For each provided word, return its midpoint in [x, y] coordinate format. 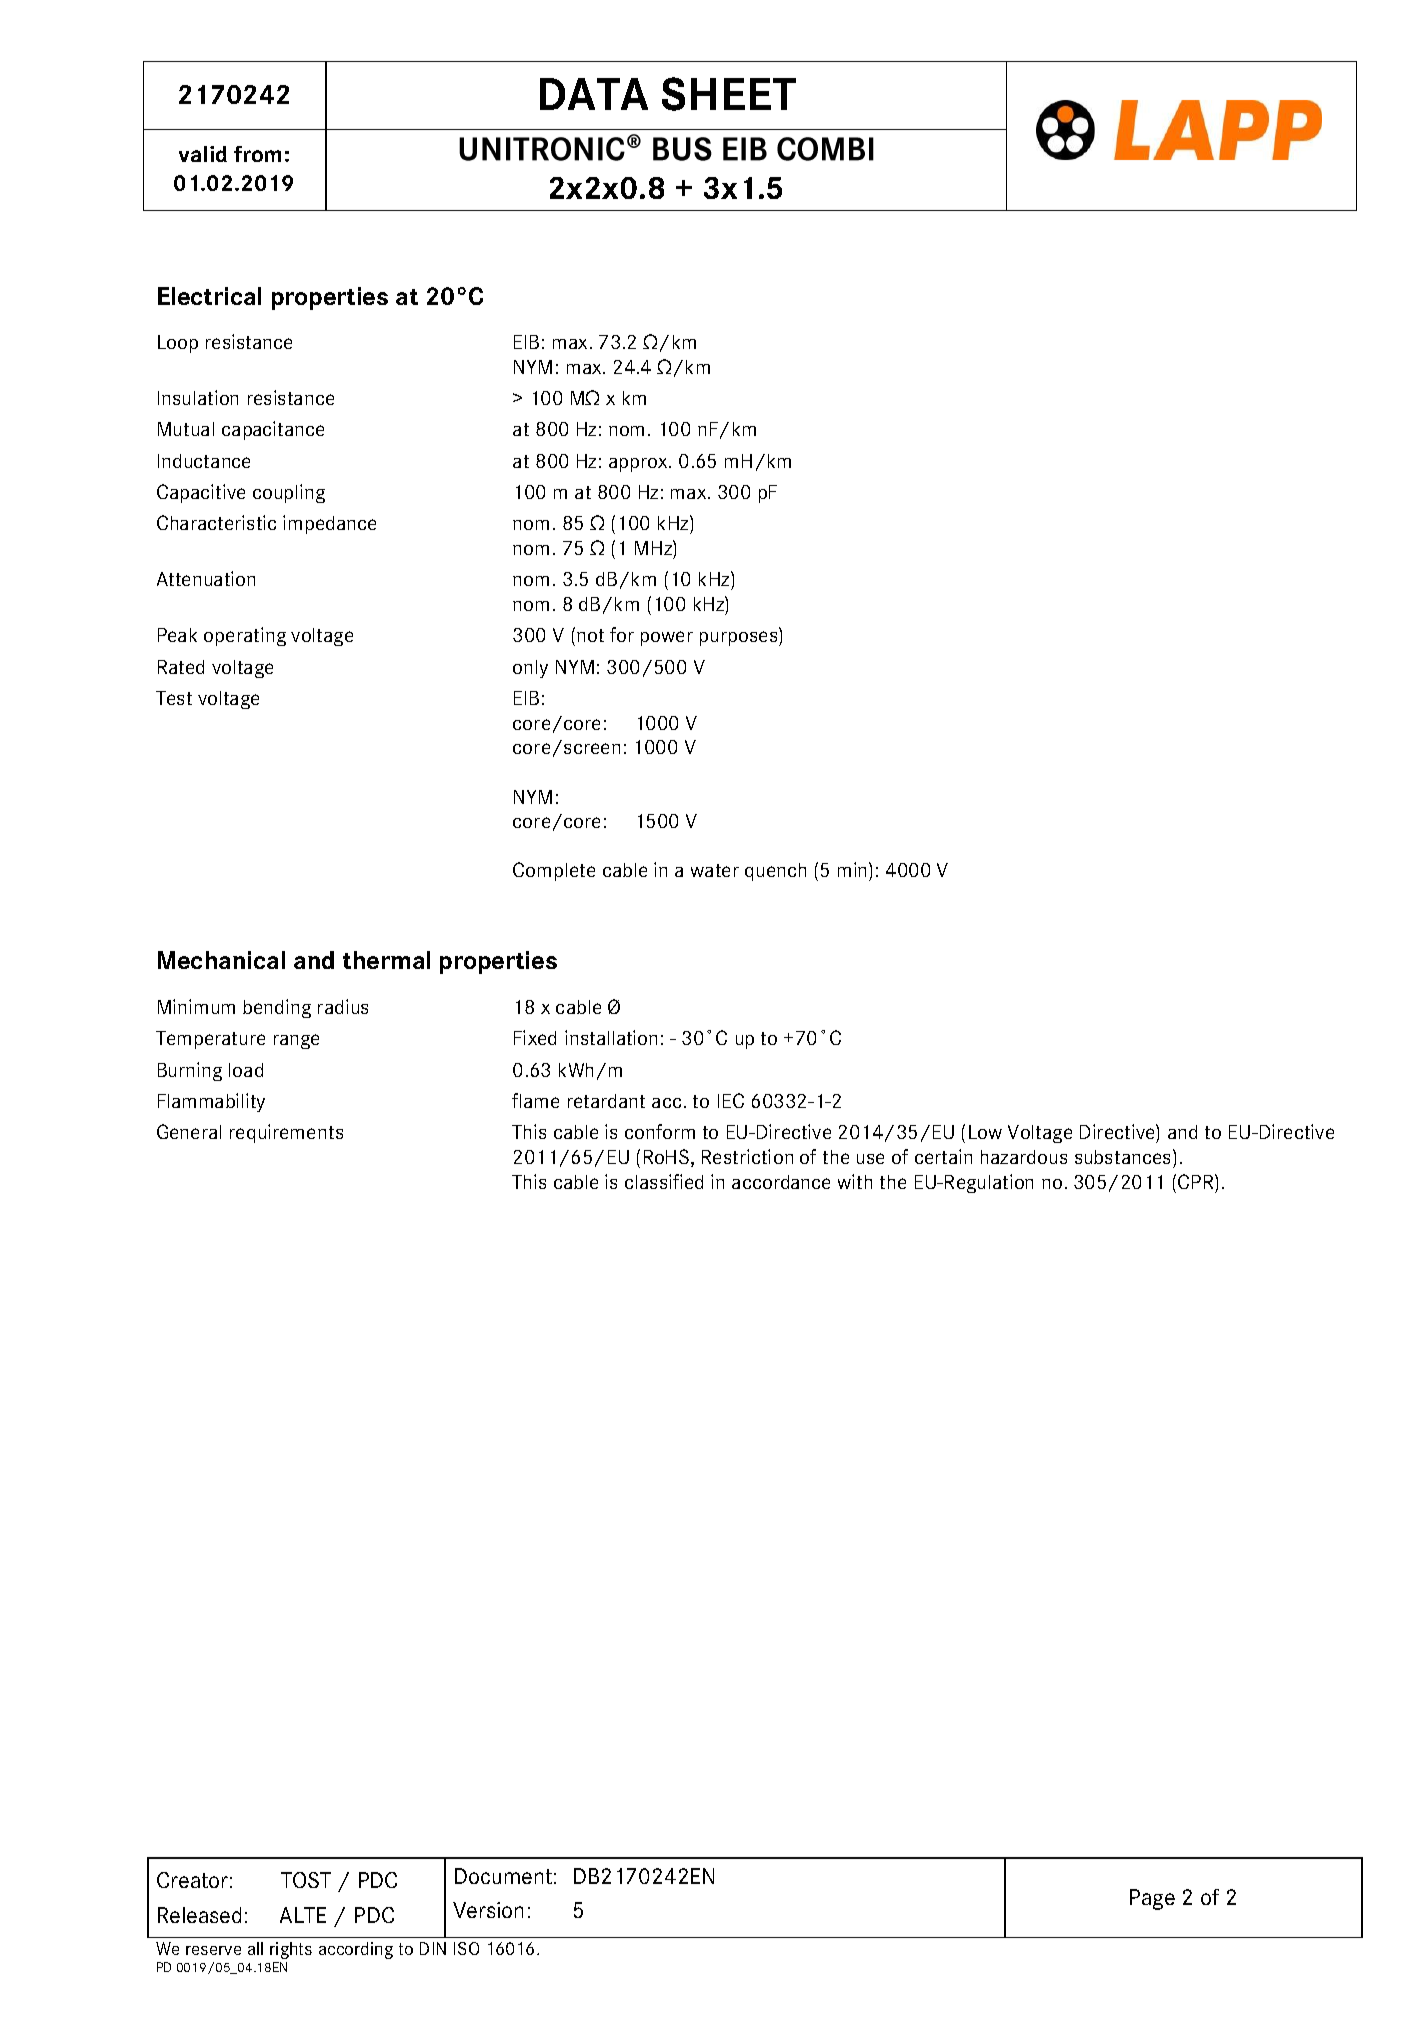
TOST [306, 1880]
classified [664, 1181]
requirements [286, 1133]
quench [775, 872]
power [667, 638]
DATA [594, 94]
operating [245, 636]
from [257, 154]
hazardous [1024, 1157]
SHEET [729, 94]
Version [488, 1910]
